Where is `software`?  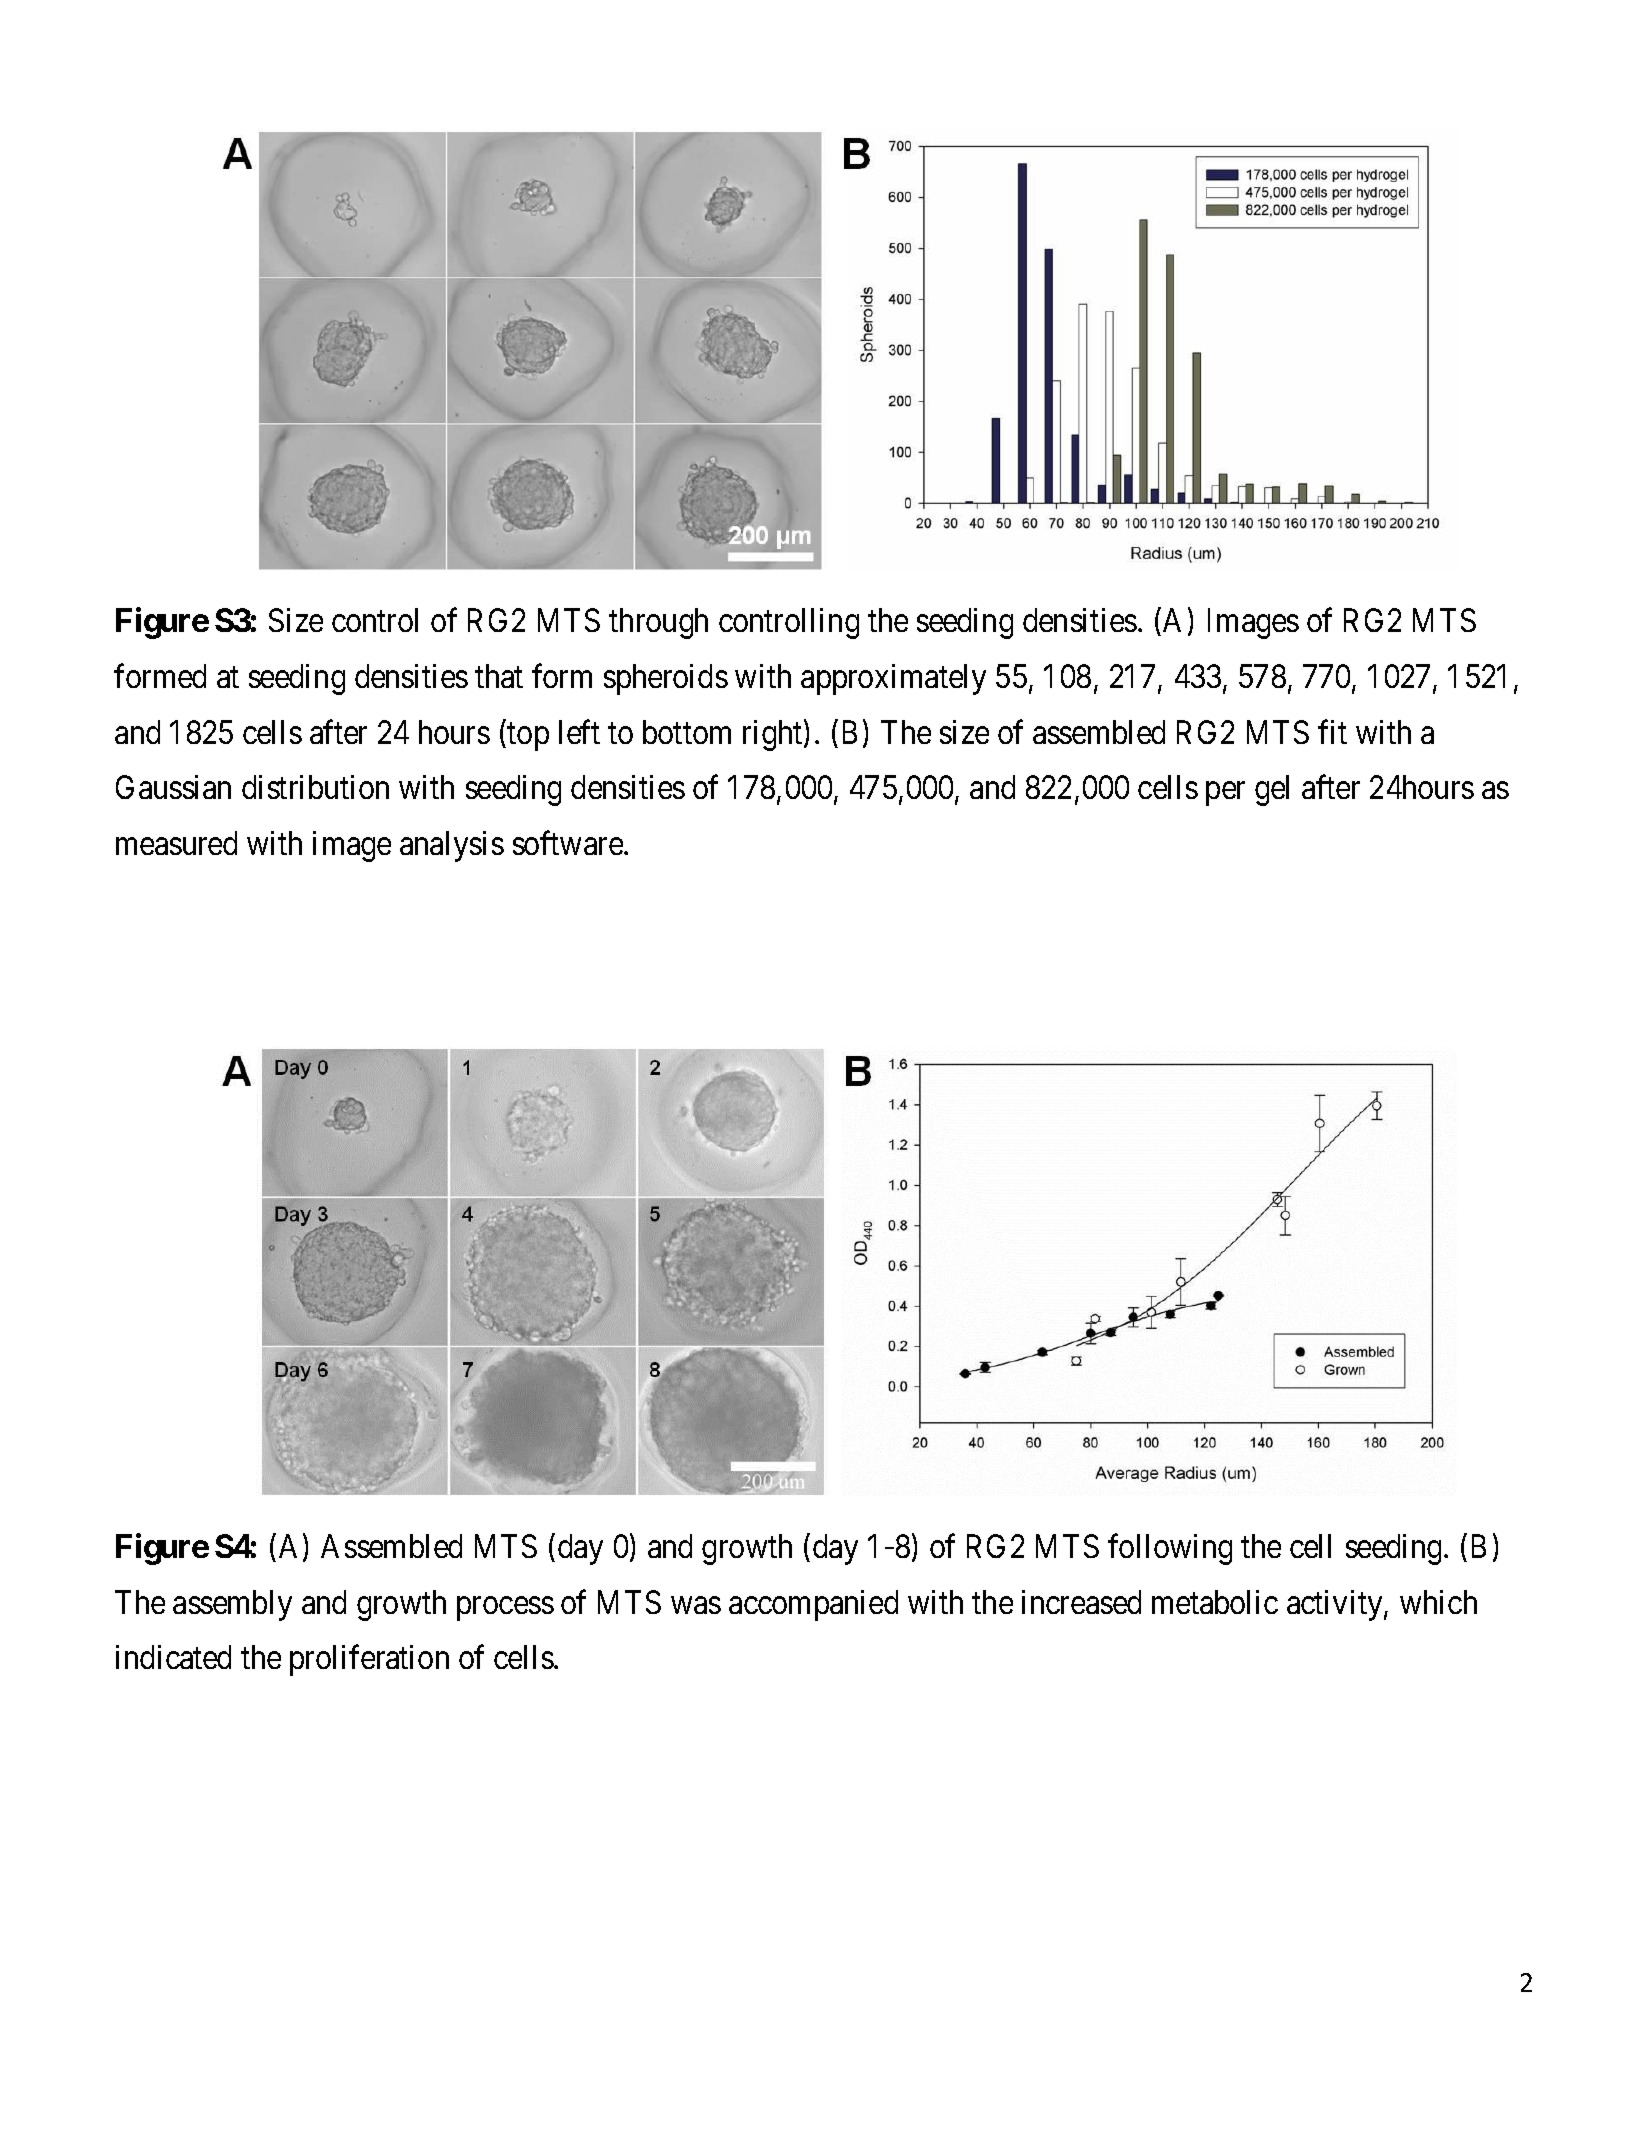
software is located at coordinates (568, 843).
